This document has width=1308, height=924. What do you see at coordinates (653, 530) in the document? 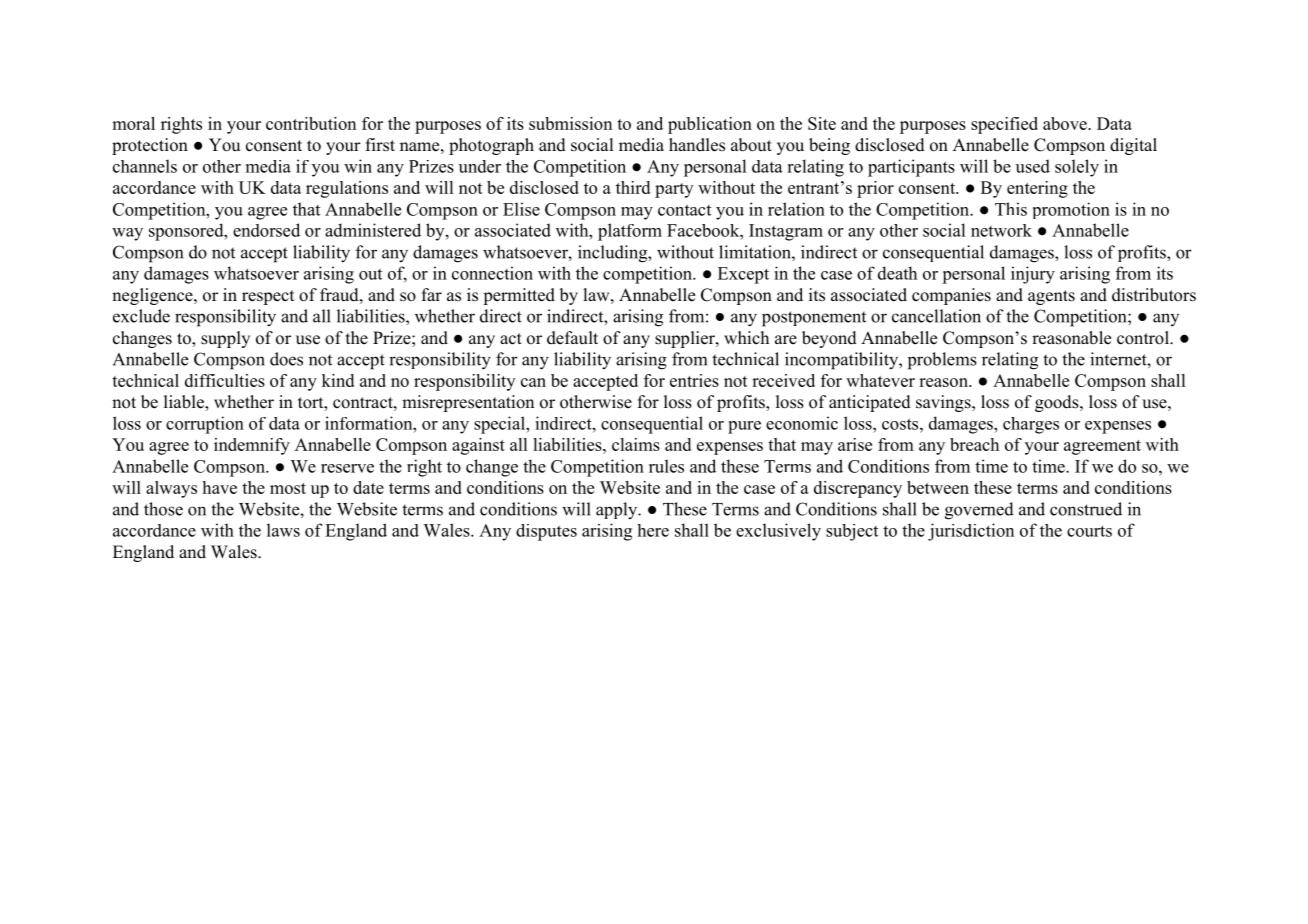
I see `here` at bounding box center [653, 530].
